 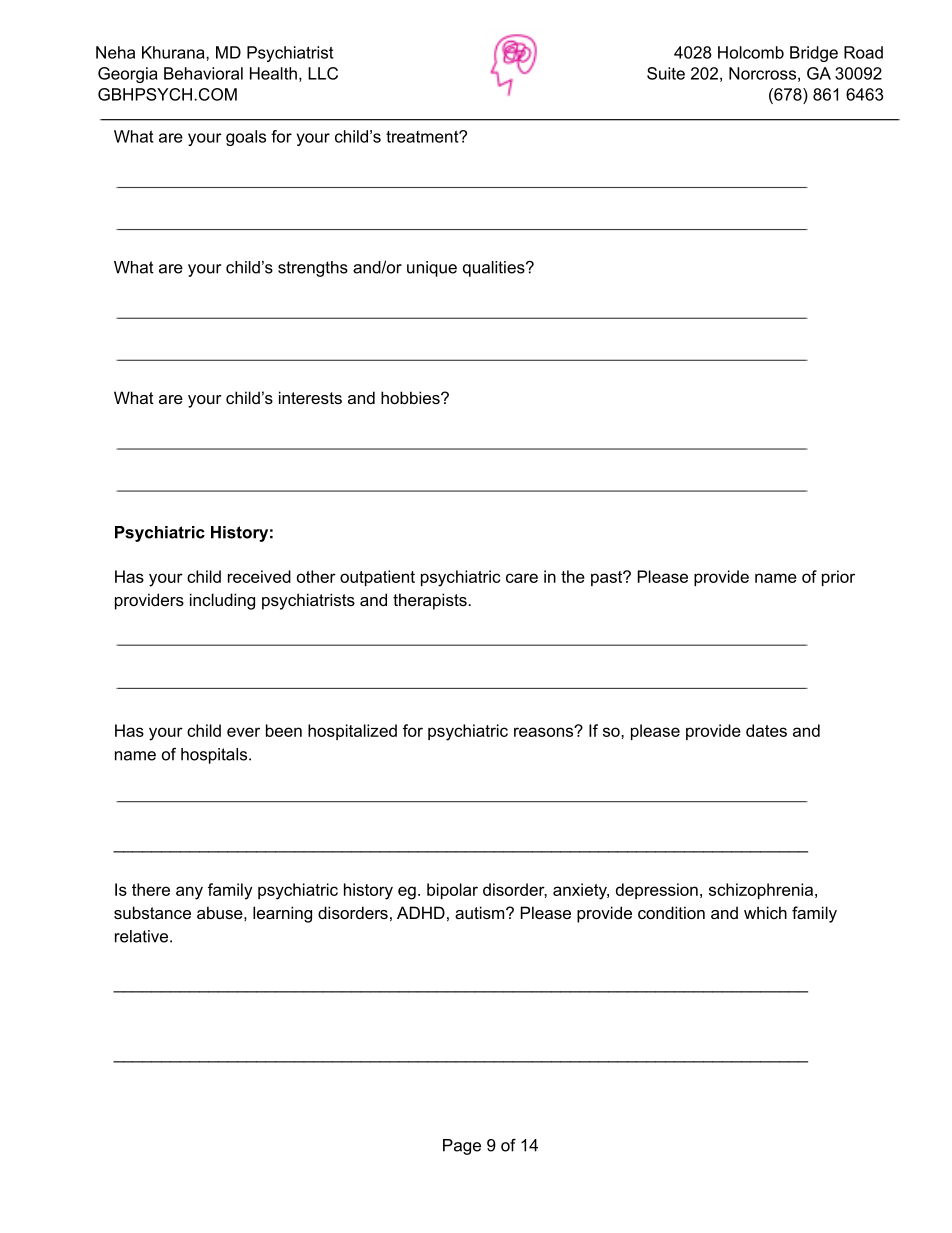 What do you see at coordinates (452, 891) in the screenshot?
I see `bipolar` at bounding box center [452, 891].
